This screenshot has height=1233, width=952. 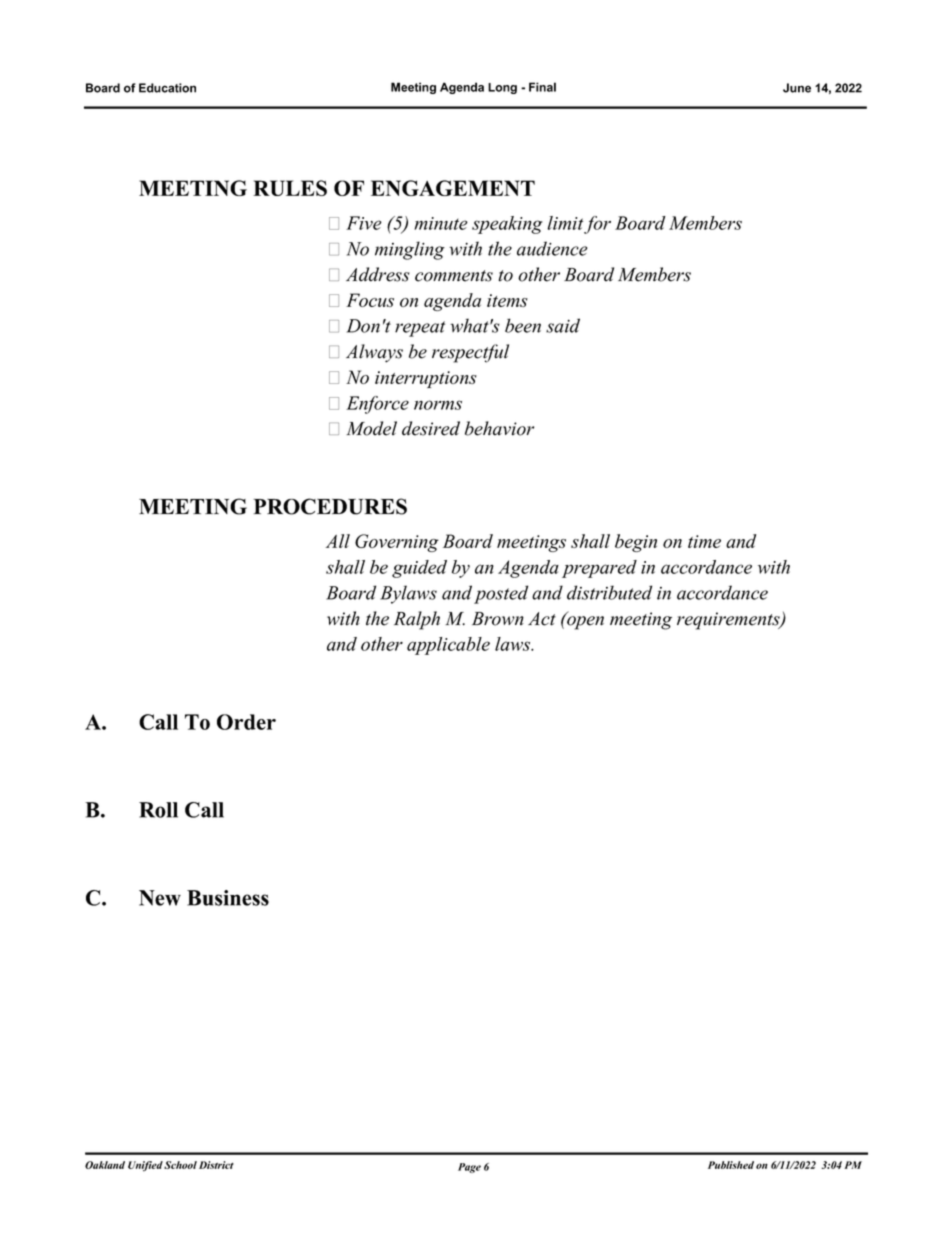 I want to click on requirements, so click(x=729, y=621).
